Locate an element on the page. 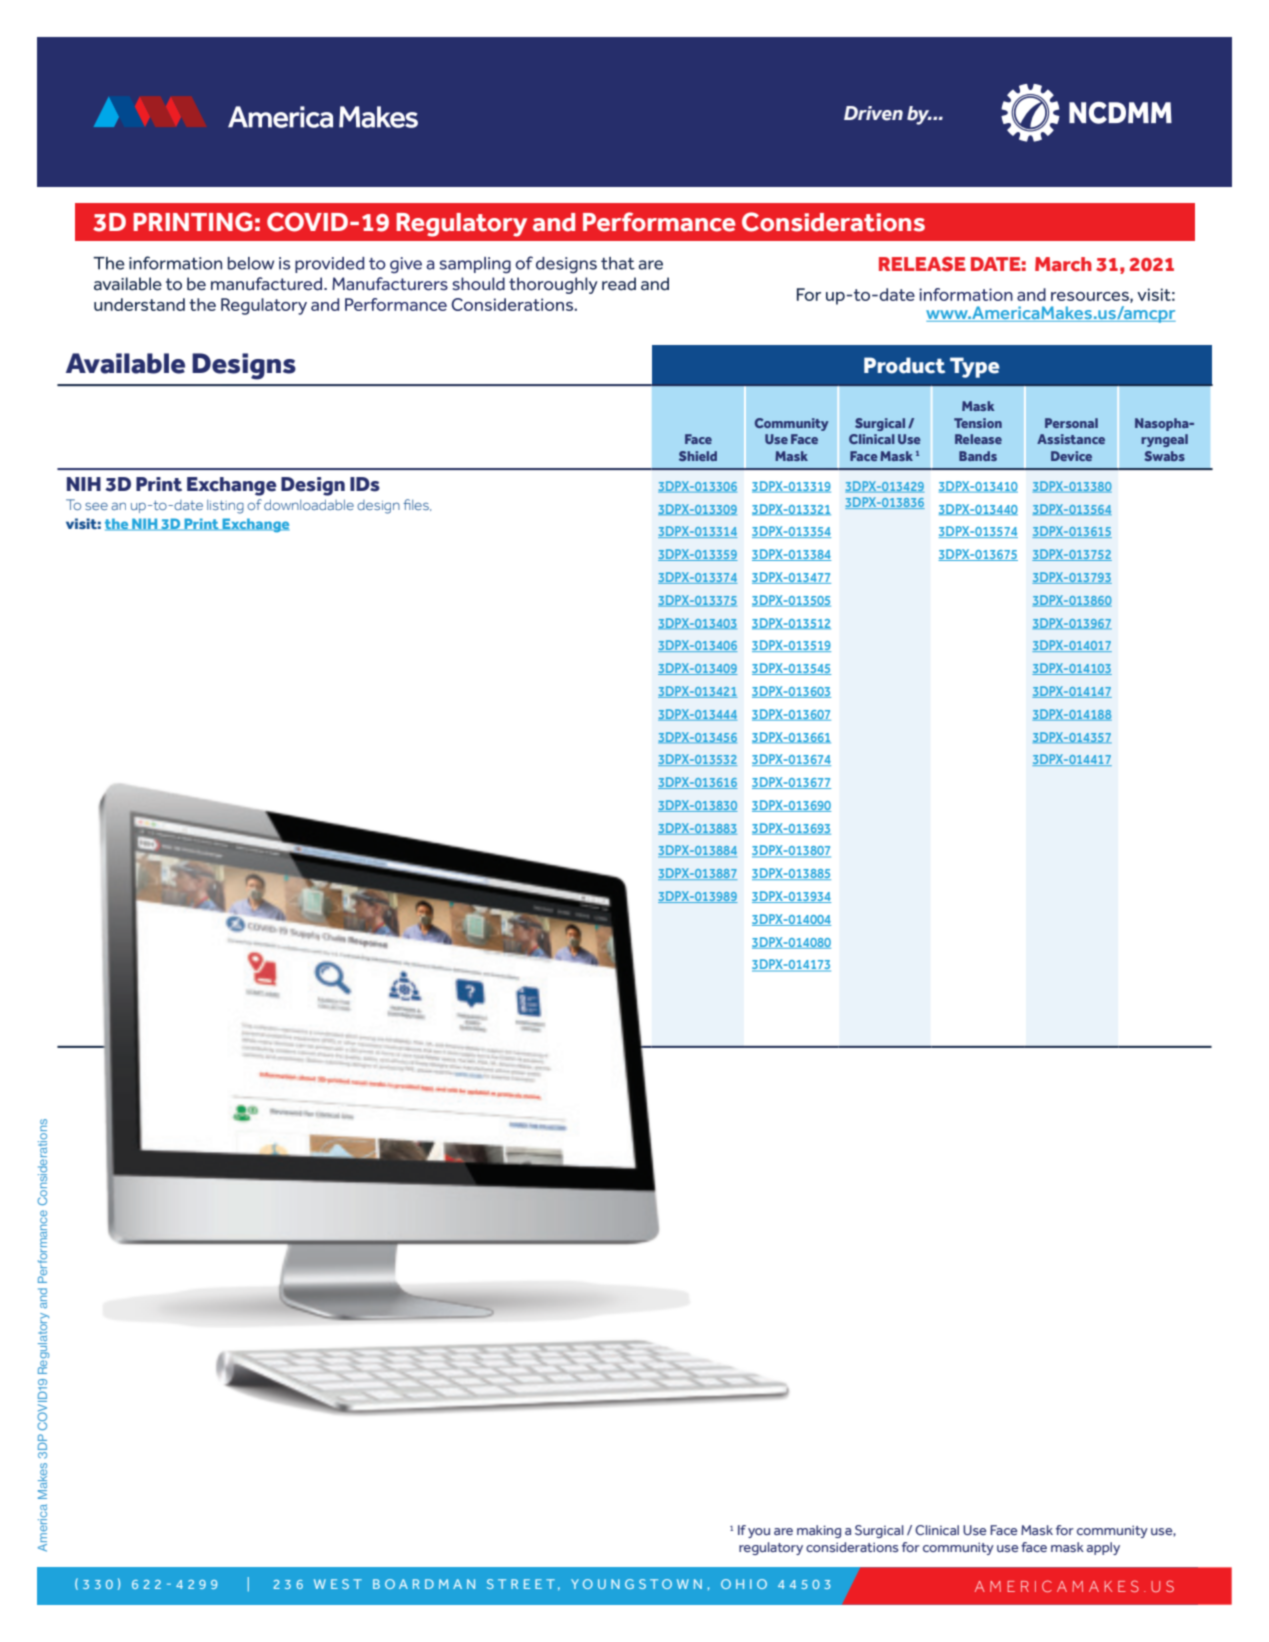  below is located at coordinates (251, 263).
